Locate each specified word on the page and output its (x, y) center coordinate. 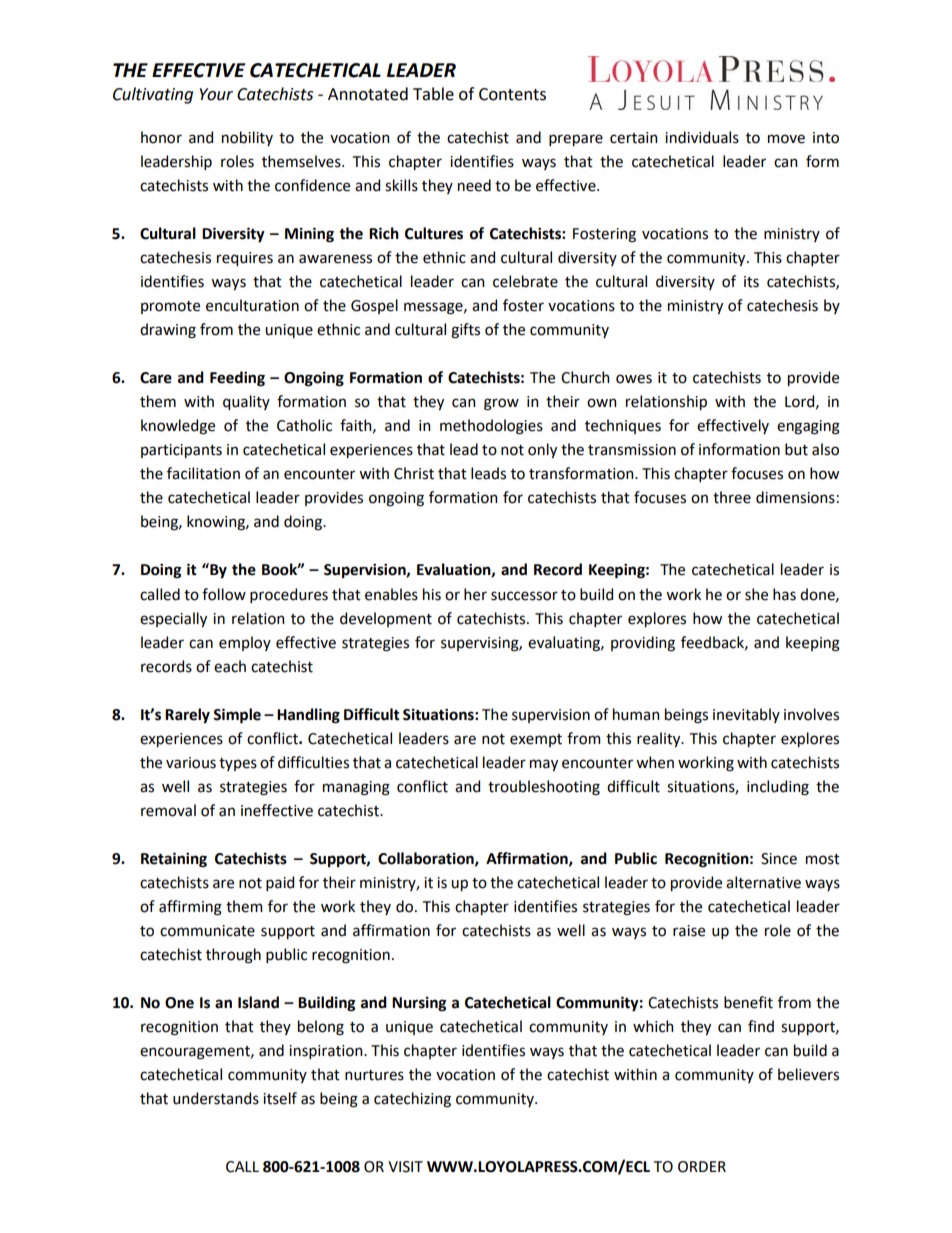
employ (245, 643)
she (756, 594)
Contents (512, 94)
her (475, 594)
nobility (247, 138)
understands (216, 1098)
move (786, 139)
